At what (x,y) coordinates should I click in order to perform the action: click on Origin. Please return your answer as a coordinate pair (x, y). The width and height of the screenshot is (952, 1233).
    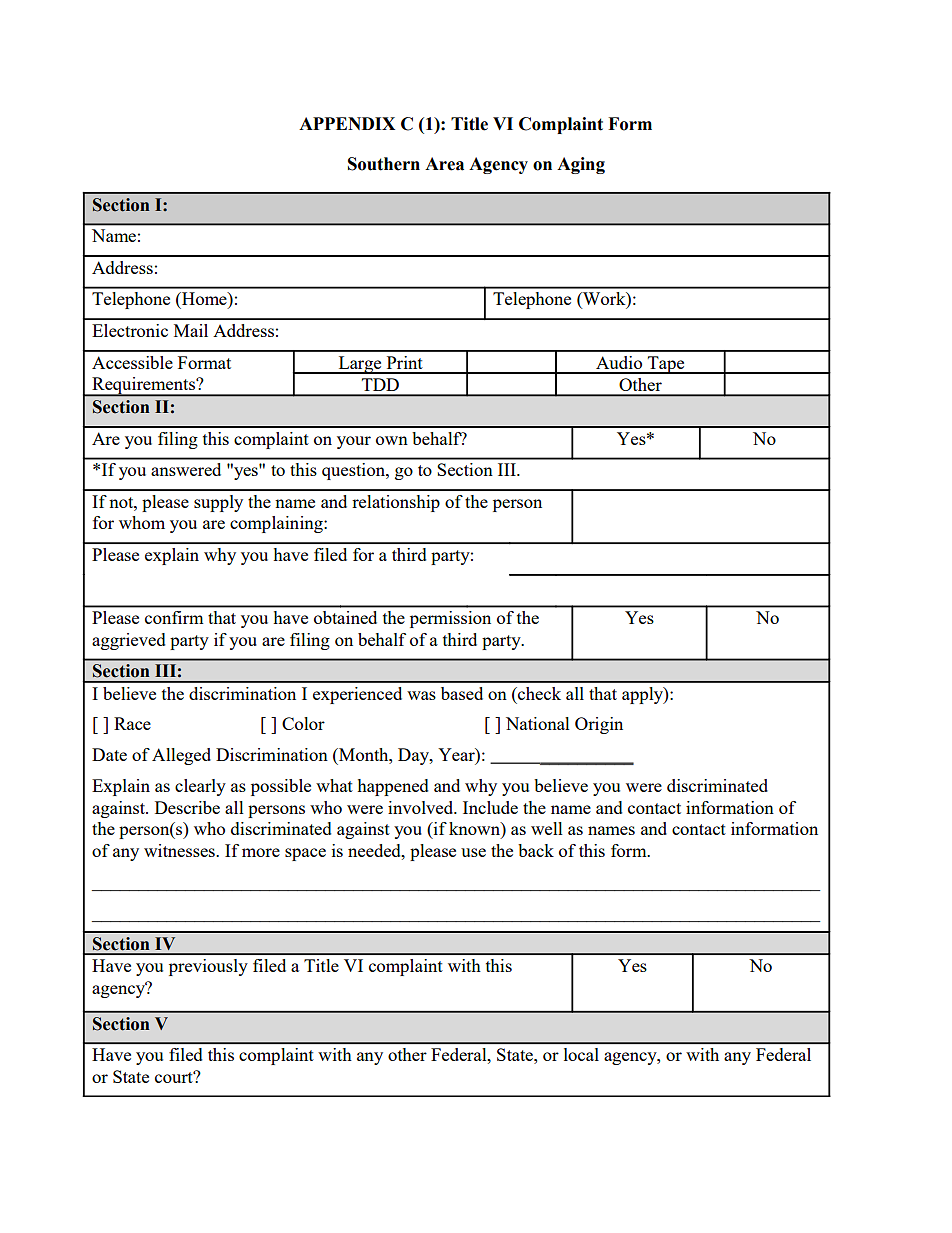
    Looking at the image, I should click on (599, 725).
